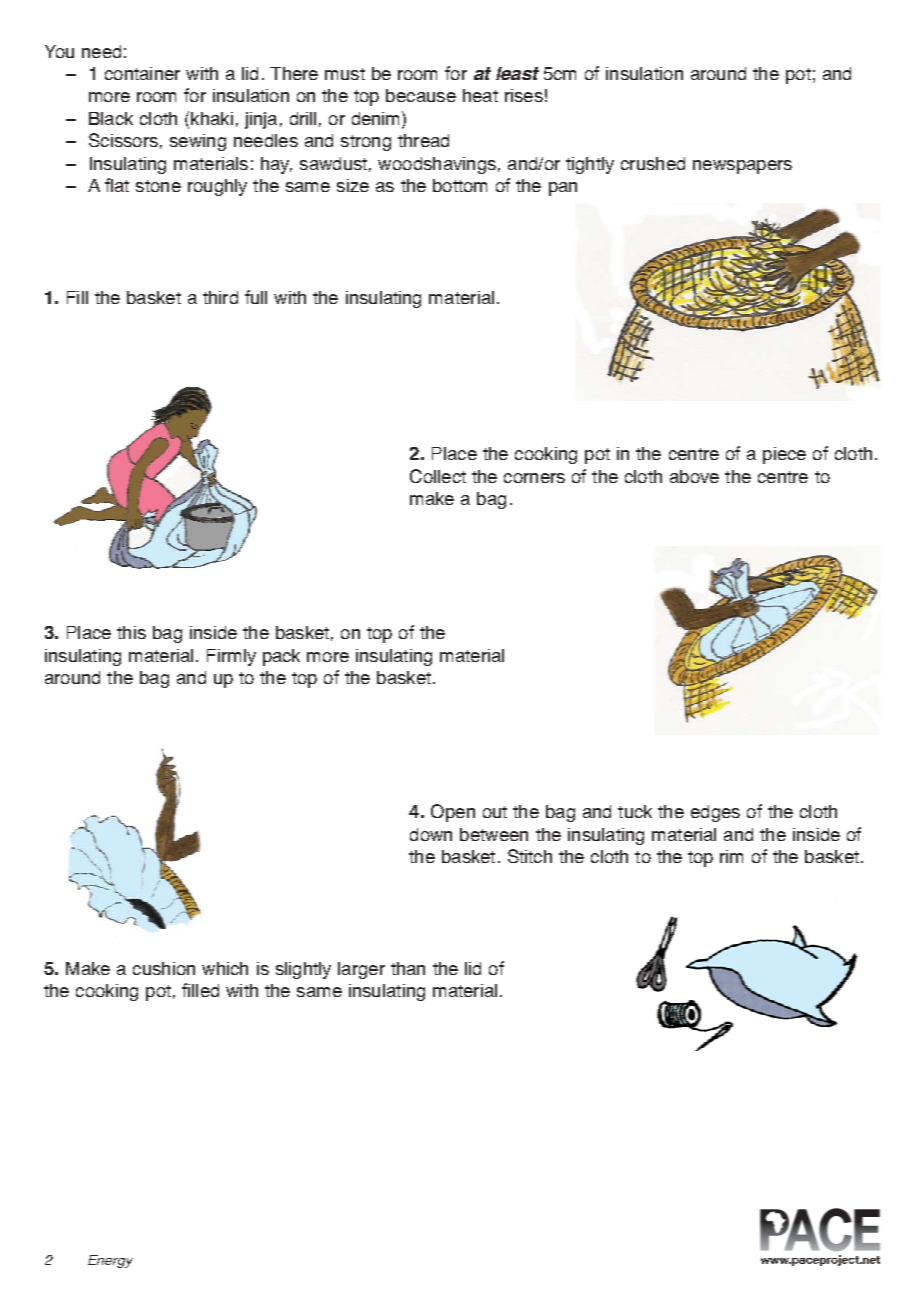 This document has height=1308, width=924. I want to click on Collect, so click(438, 476).
